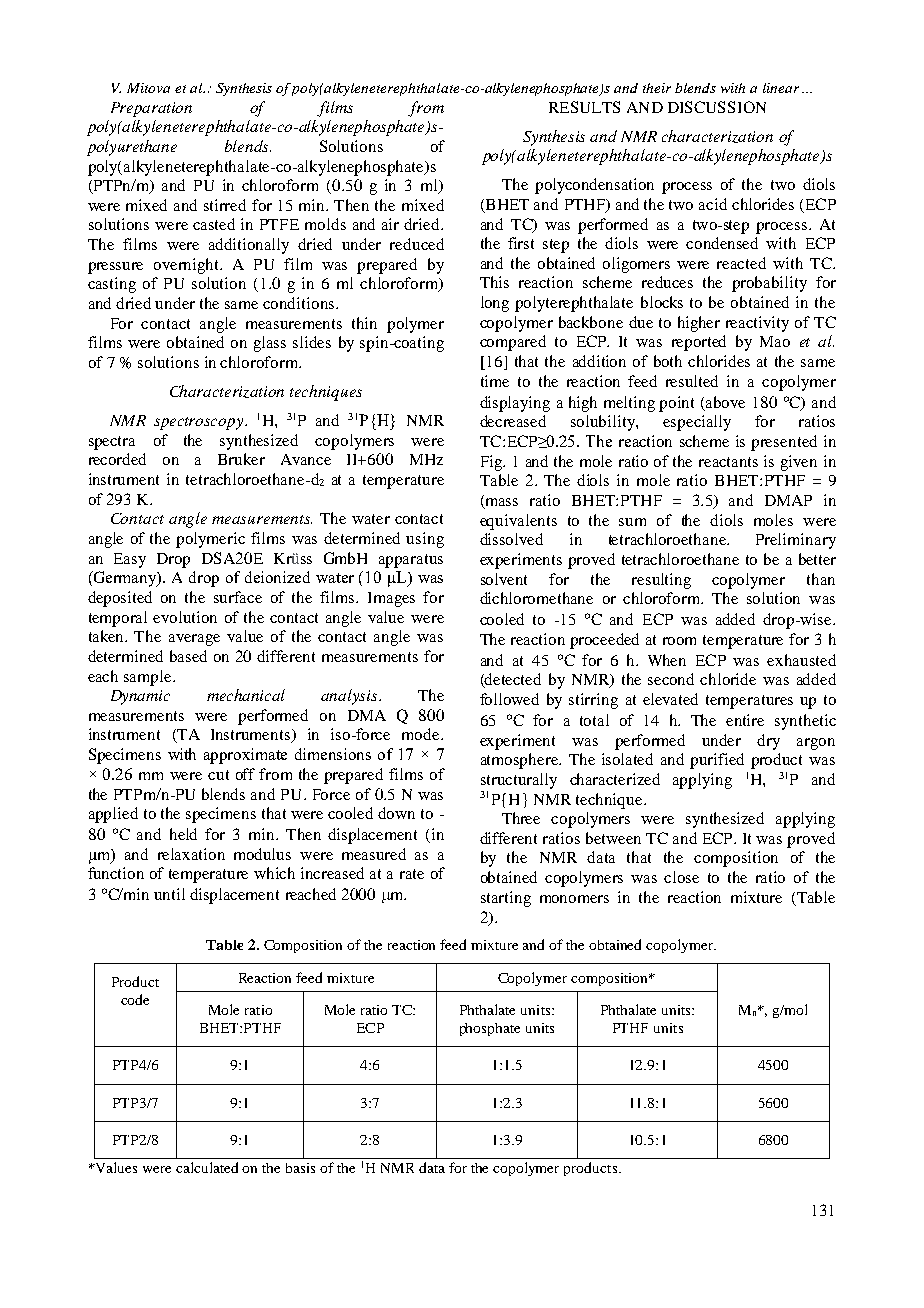  I want to click on spectroscopy, so click(200, 423).
